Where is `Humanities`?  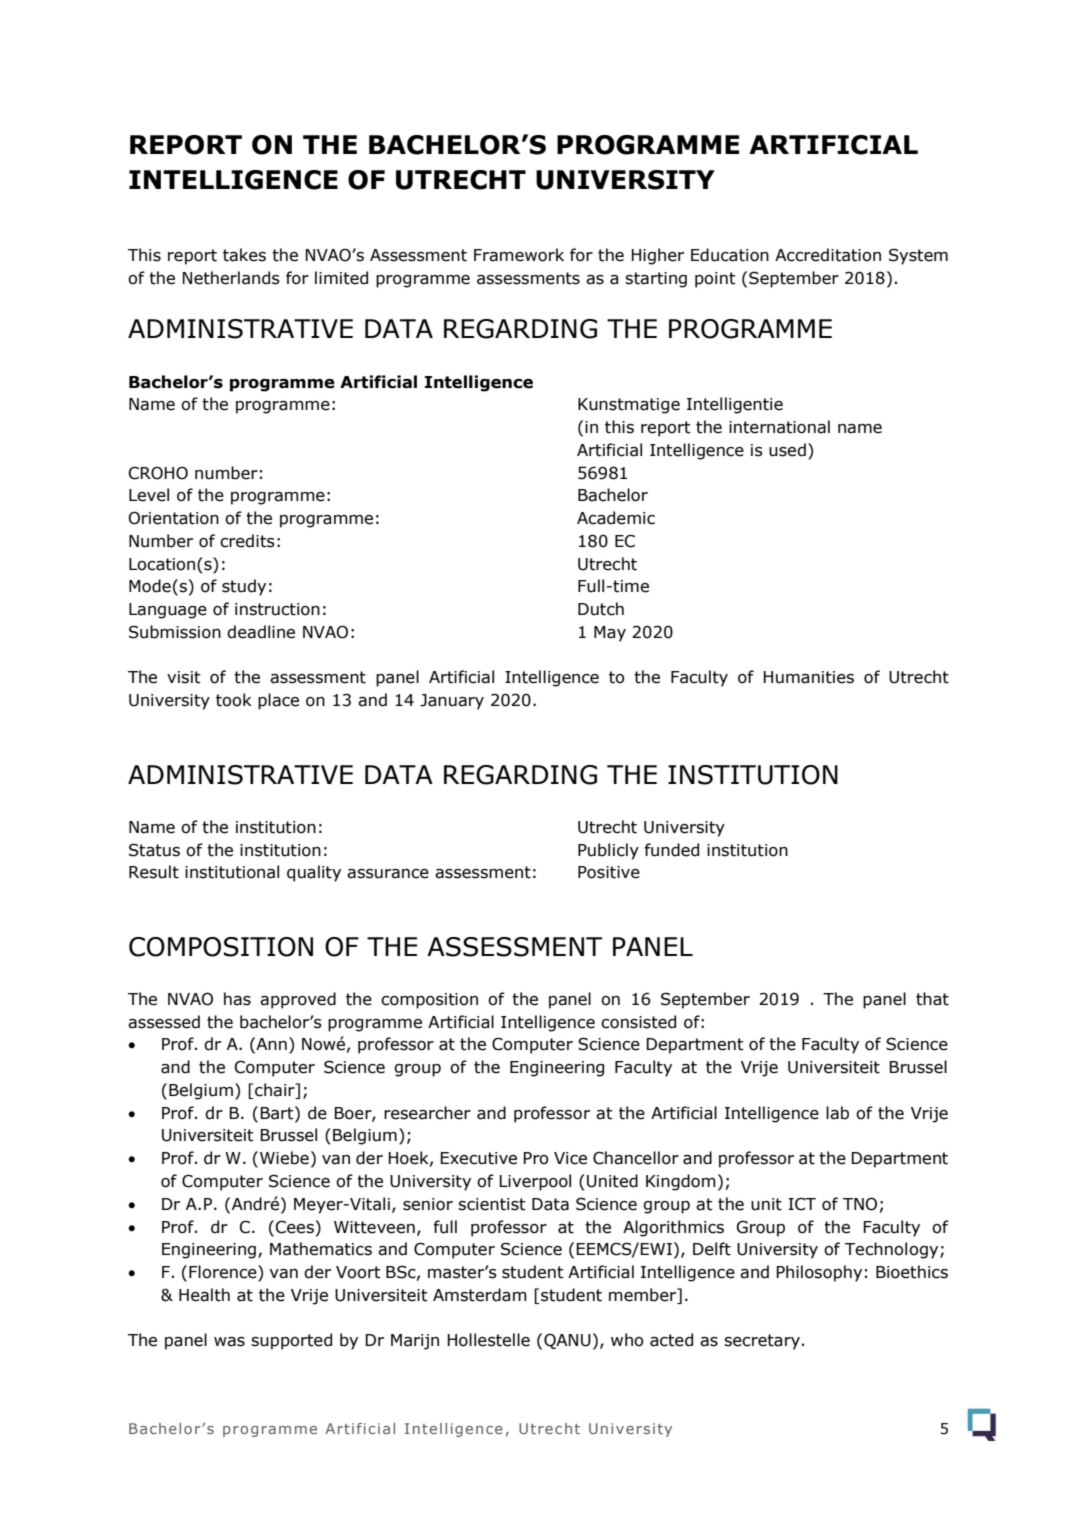
Humanities is located at coordinates (808, 677).
